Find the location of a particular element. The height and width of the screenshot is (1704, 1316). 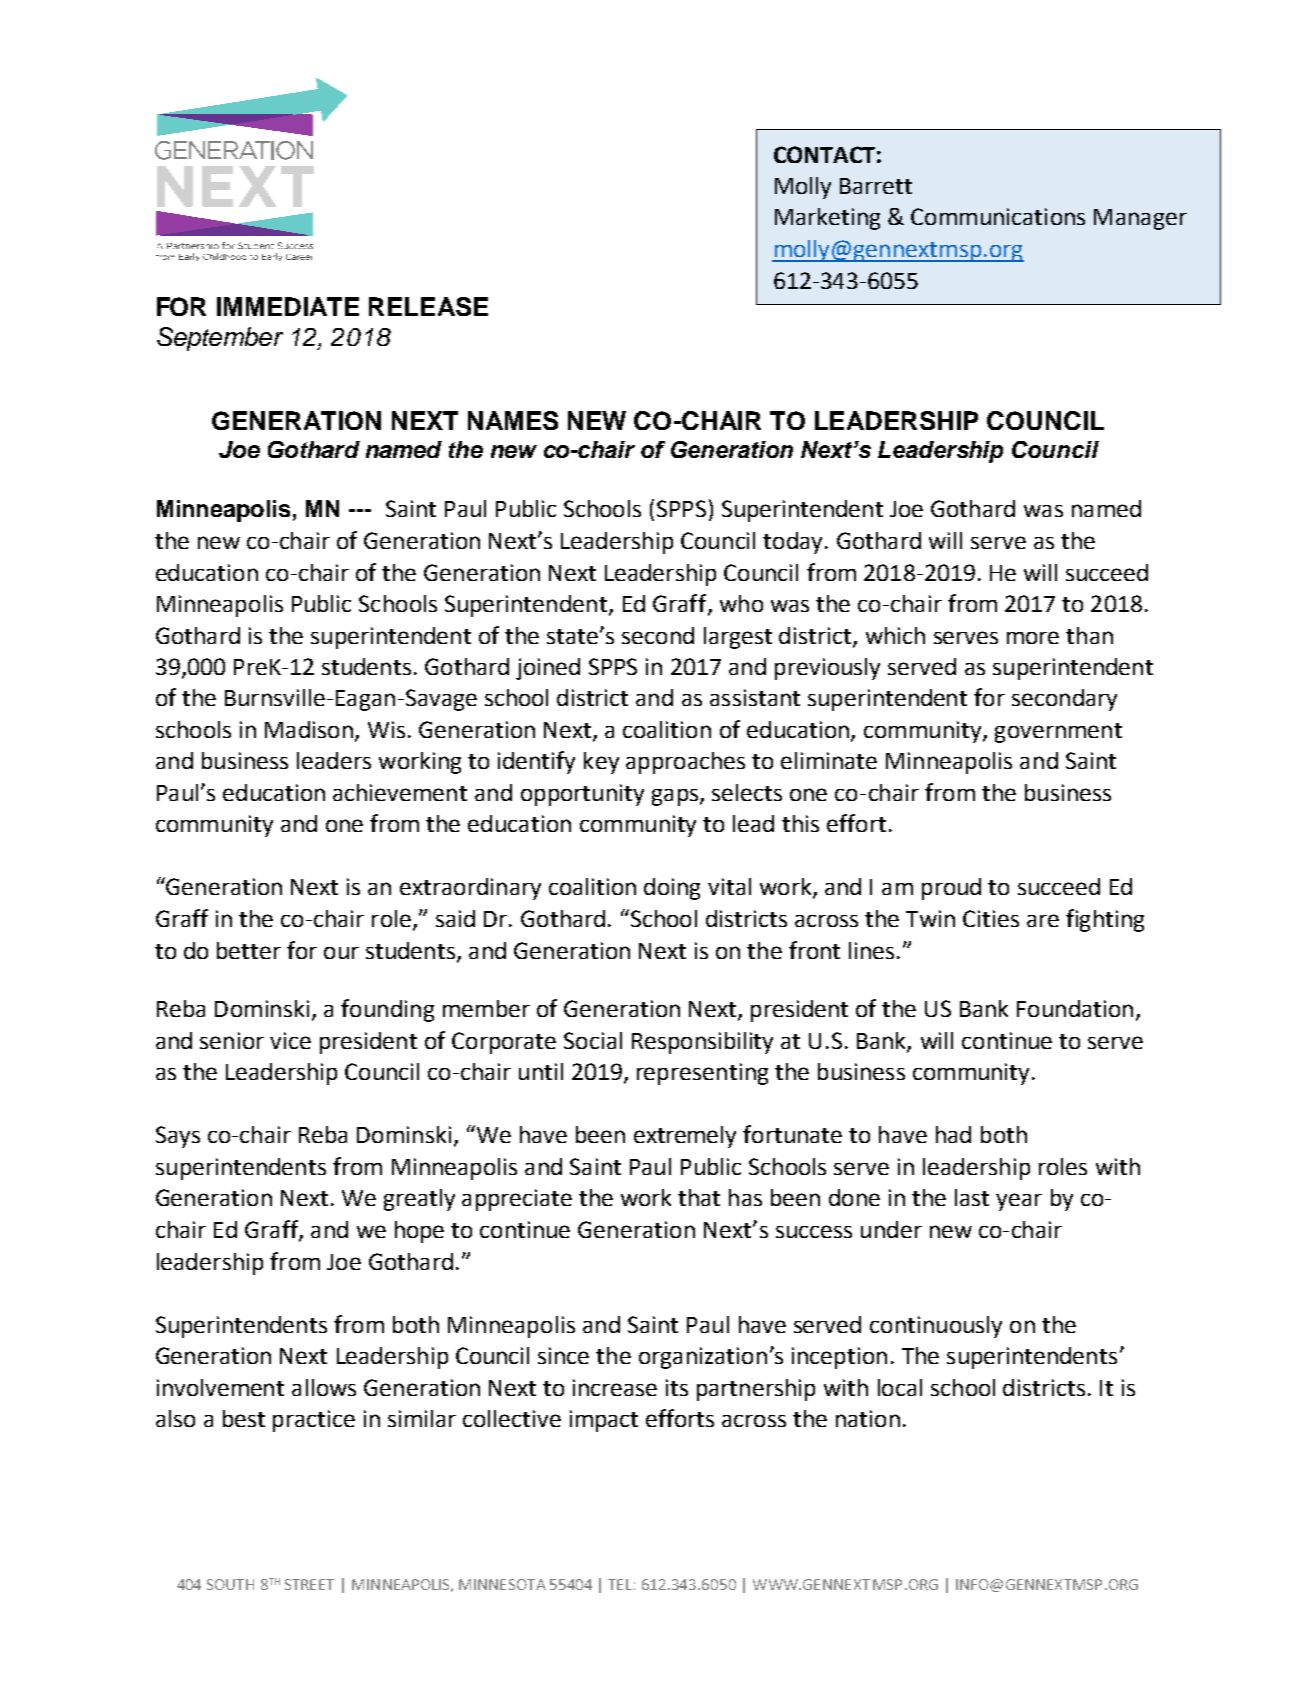

Communications is located at coordinates (998, 216).
